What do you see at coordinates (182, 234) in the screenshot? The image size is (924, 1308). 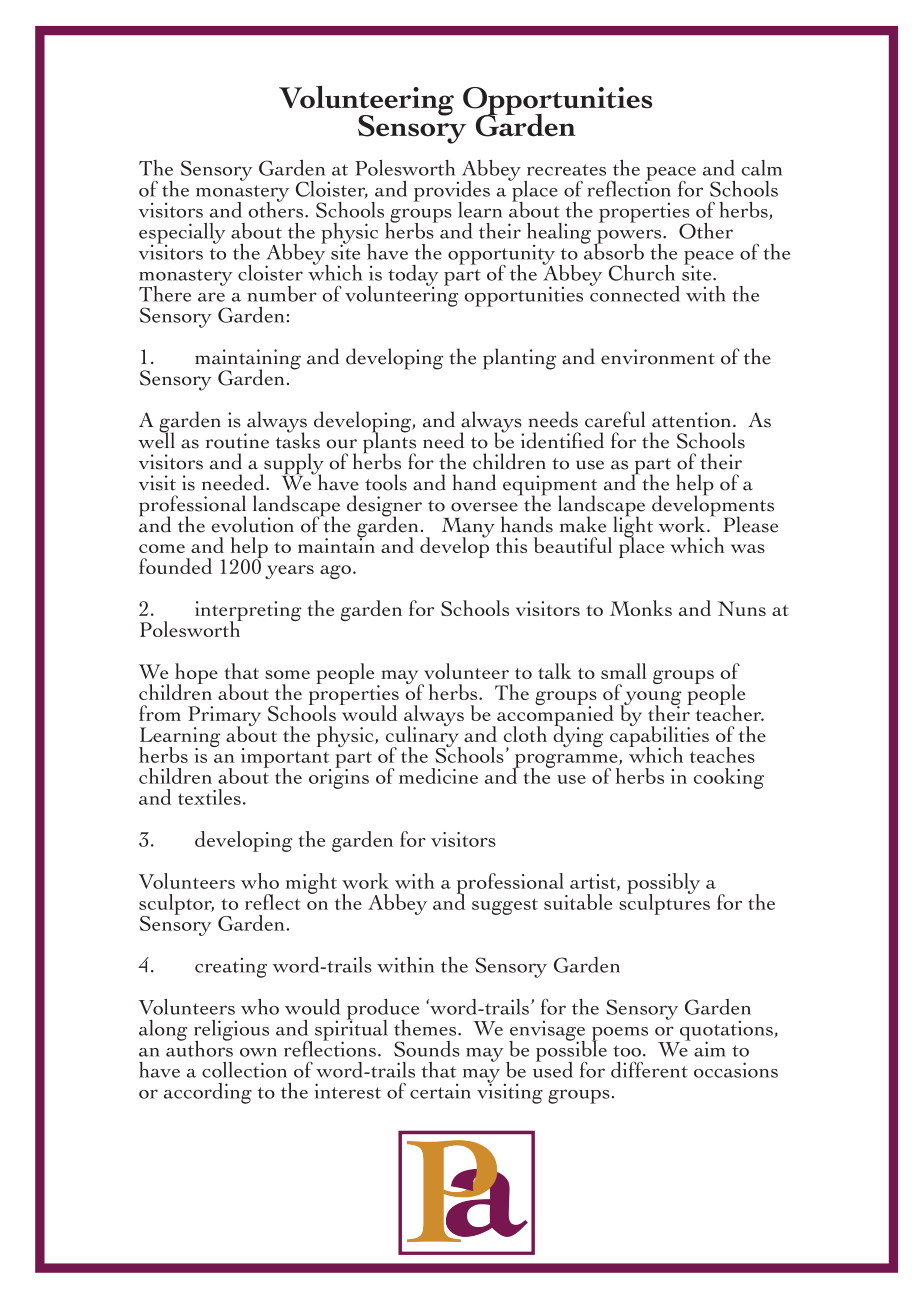 I see `especially` at bounding box center [182, 234].
